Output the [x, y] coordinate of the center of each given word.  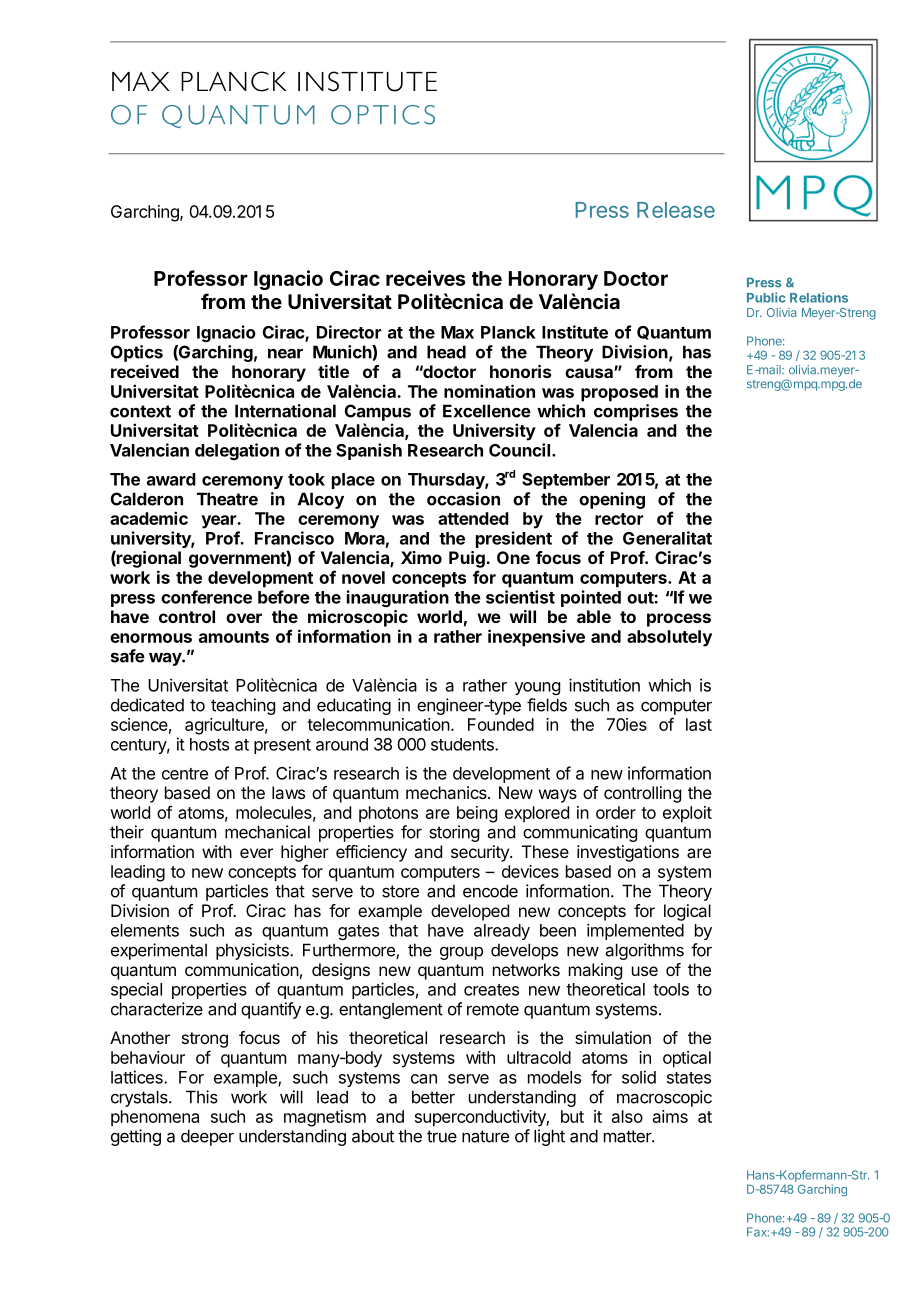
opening [612, 500]
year [219, 522]
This [202, 1097]
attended [473, 518]
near [285, 353]
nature [485, 1136]
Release [676, 210]
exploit [687, 814]
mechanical [267, 832]
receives [426, 278]
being [477, 814]
